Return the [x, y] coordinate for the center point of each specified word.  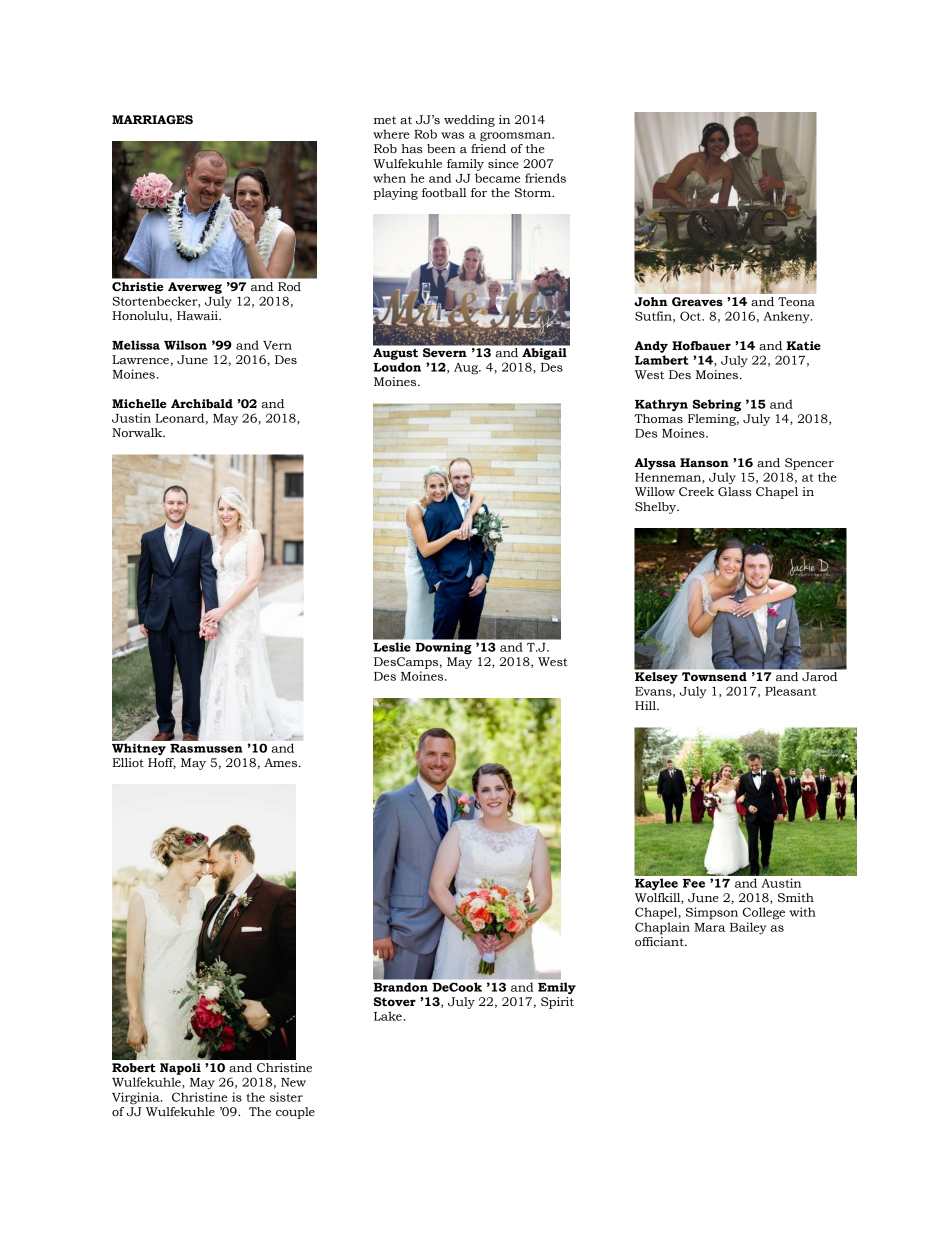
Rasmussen [206, 748]
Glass [735, 491]
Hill [646, 705]
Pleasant [790, 691]
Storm [534, 193]
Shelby [657, 508]
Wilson [185, 345]
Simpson [712, 913]
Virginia [137, 1098]
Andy [651, 347]
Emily [557, 988]
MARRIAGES [152, 120]
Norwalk [138, 432]
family [465, 165]
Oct [692, 316]
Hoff [162, 763]
